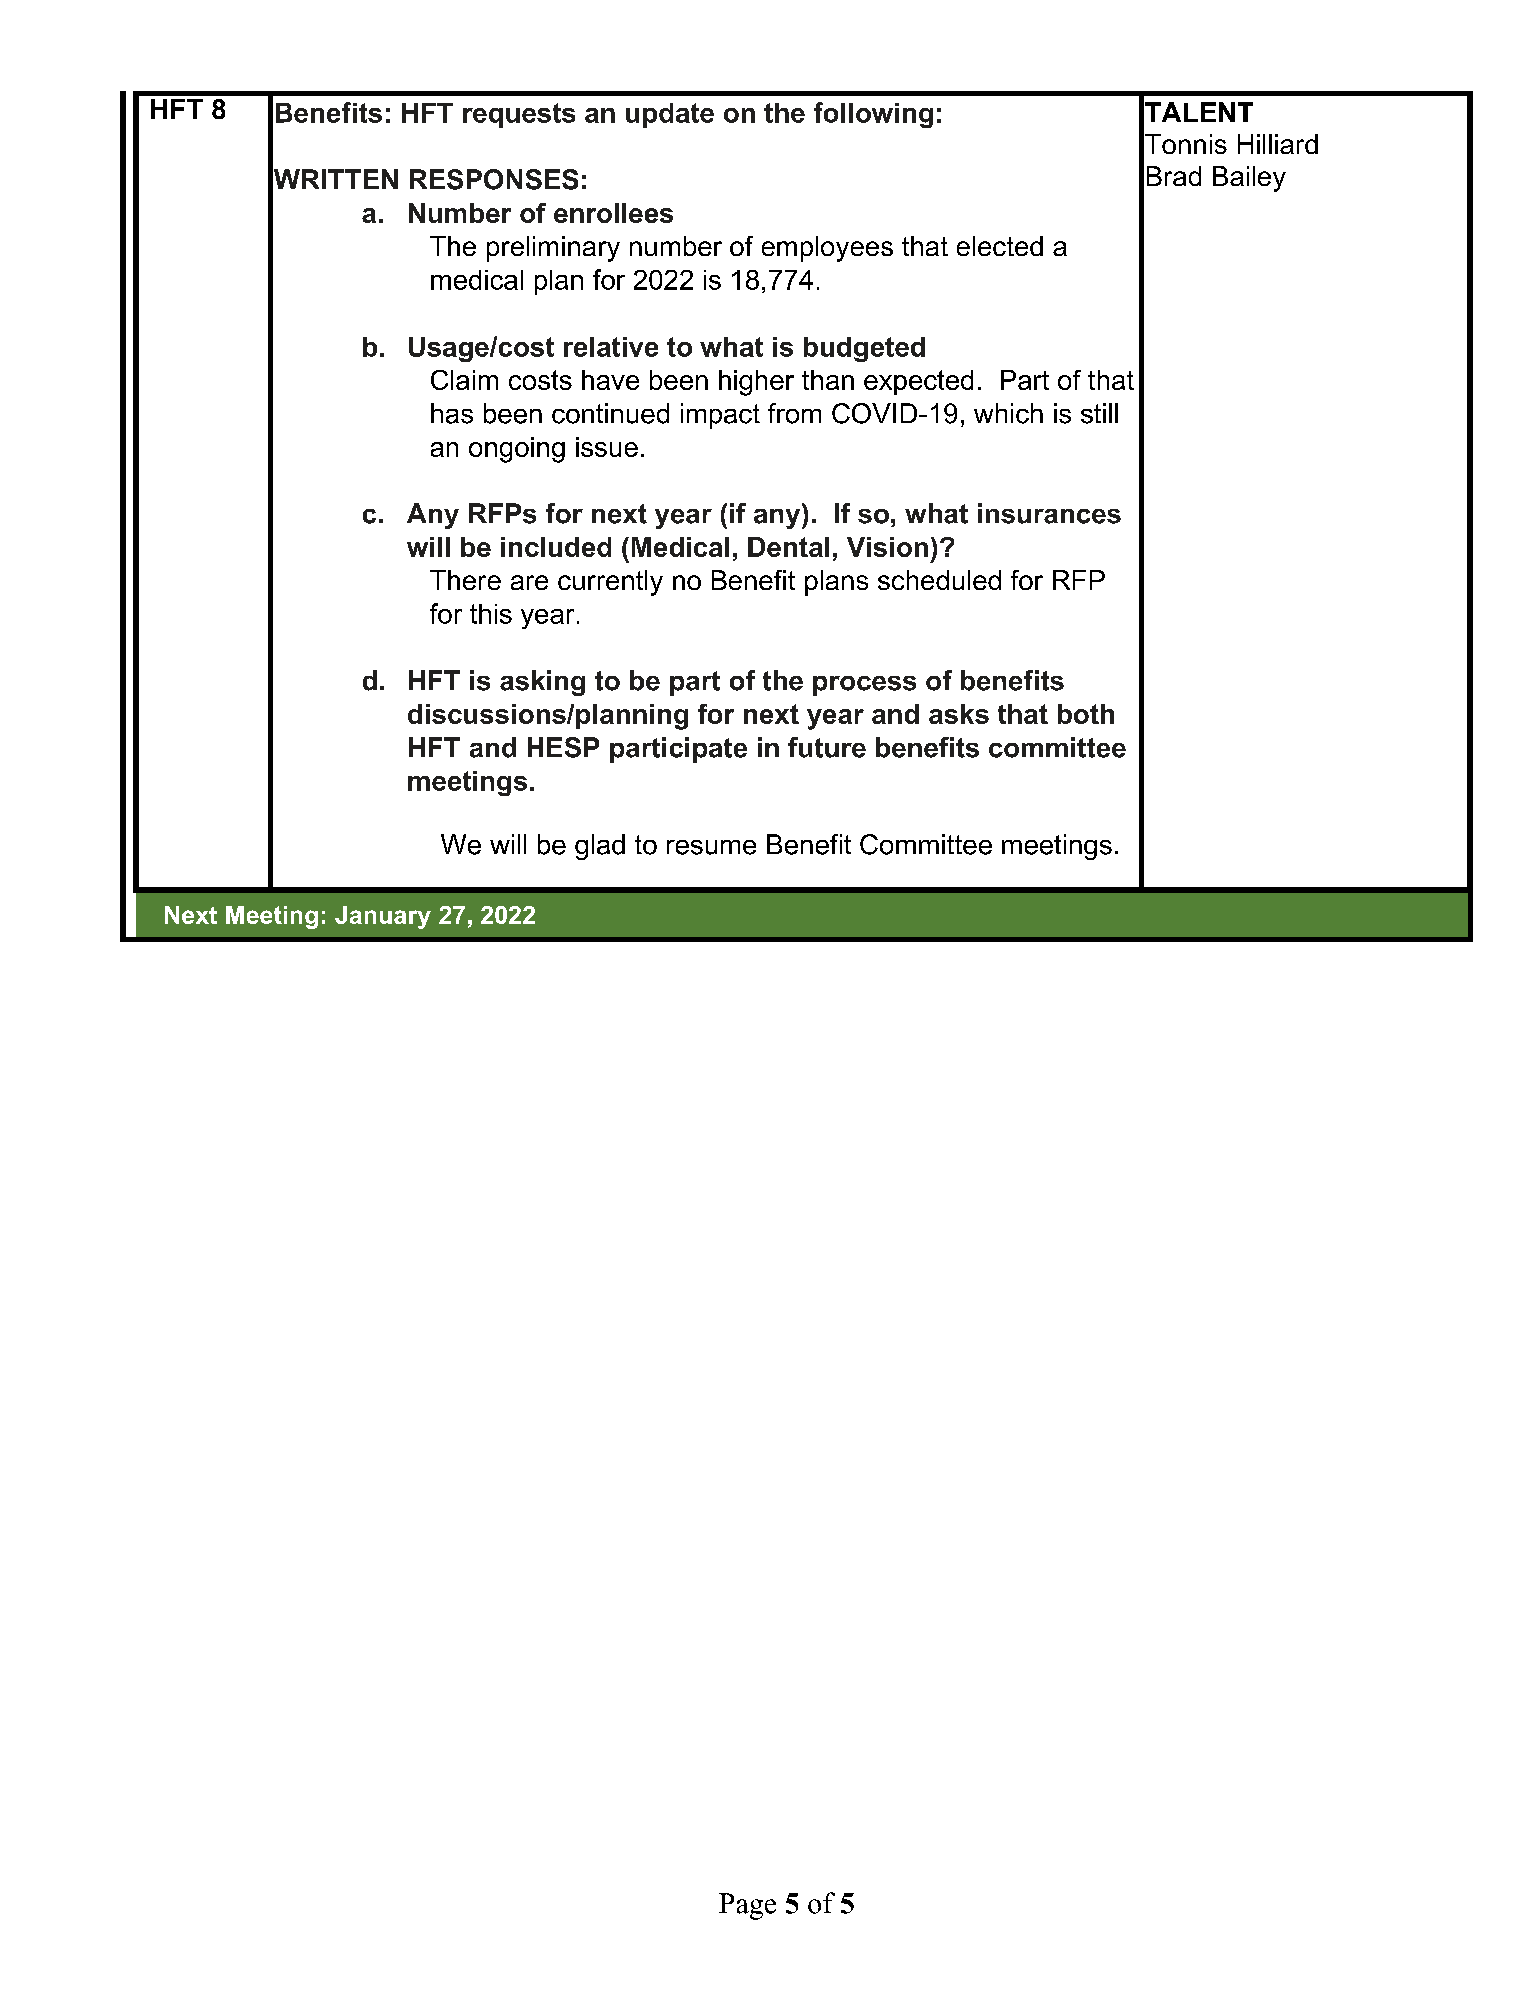 The image size is (1539, 1992). Describe the element at coordinates (383, 917) in the document. I see `January` at that location.
